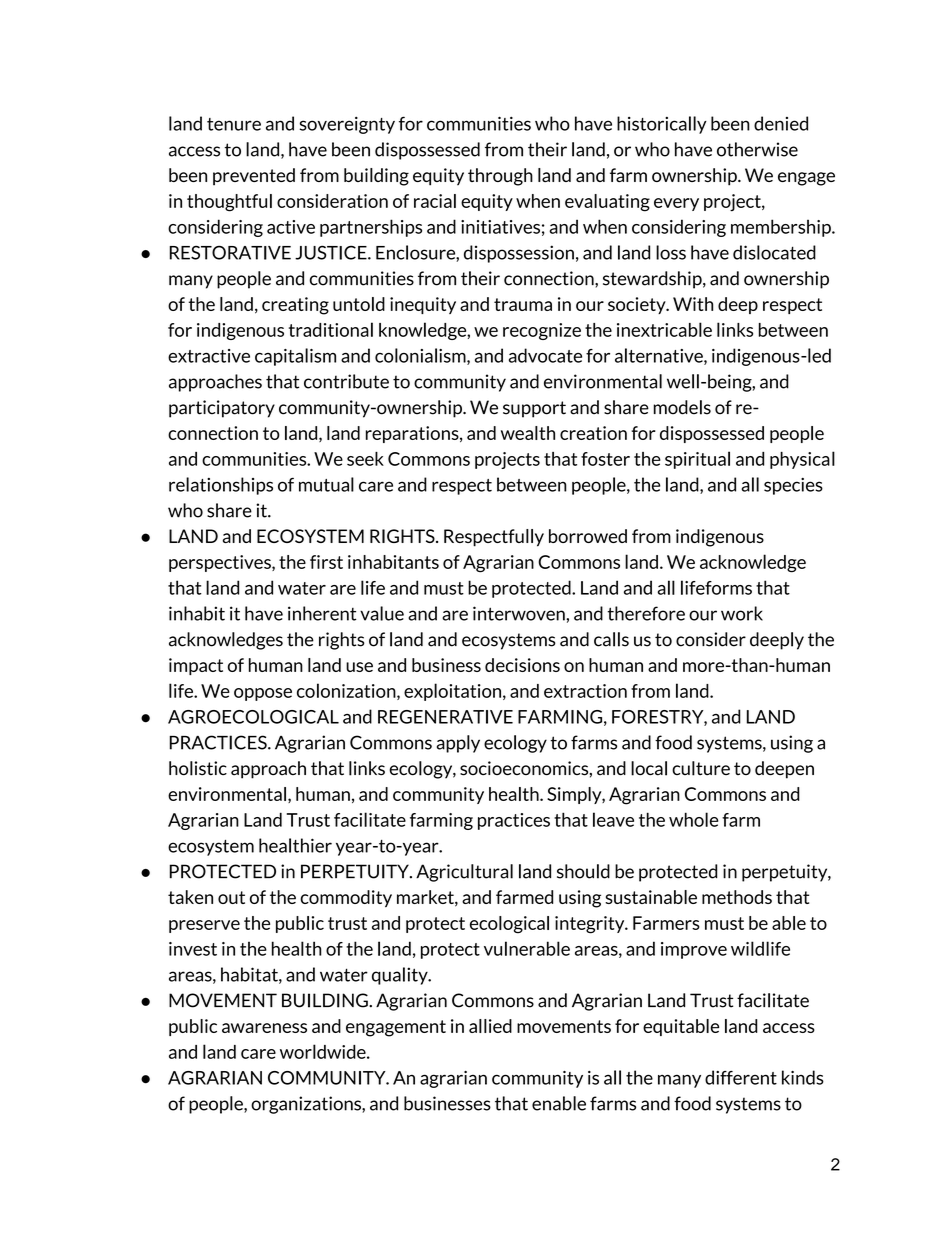 The image size is (952, 1233). Describe the element at coordinates (528, 433) in the screenshot. I see `wealth` at that location.
